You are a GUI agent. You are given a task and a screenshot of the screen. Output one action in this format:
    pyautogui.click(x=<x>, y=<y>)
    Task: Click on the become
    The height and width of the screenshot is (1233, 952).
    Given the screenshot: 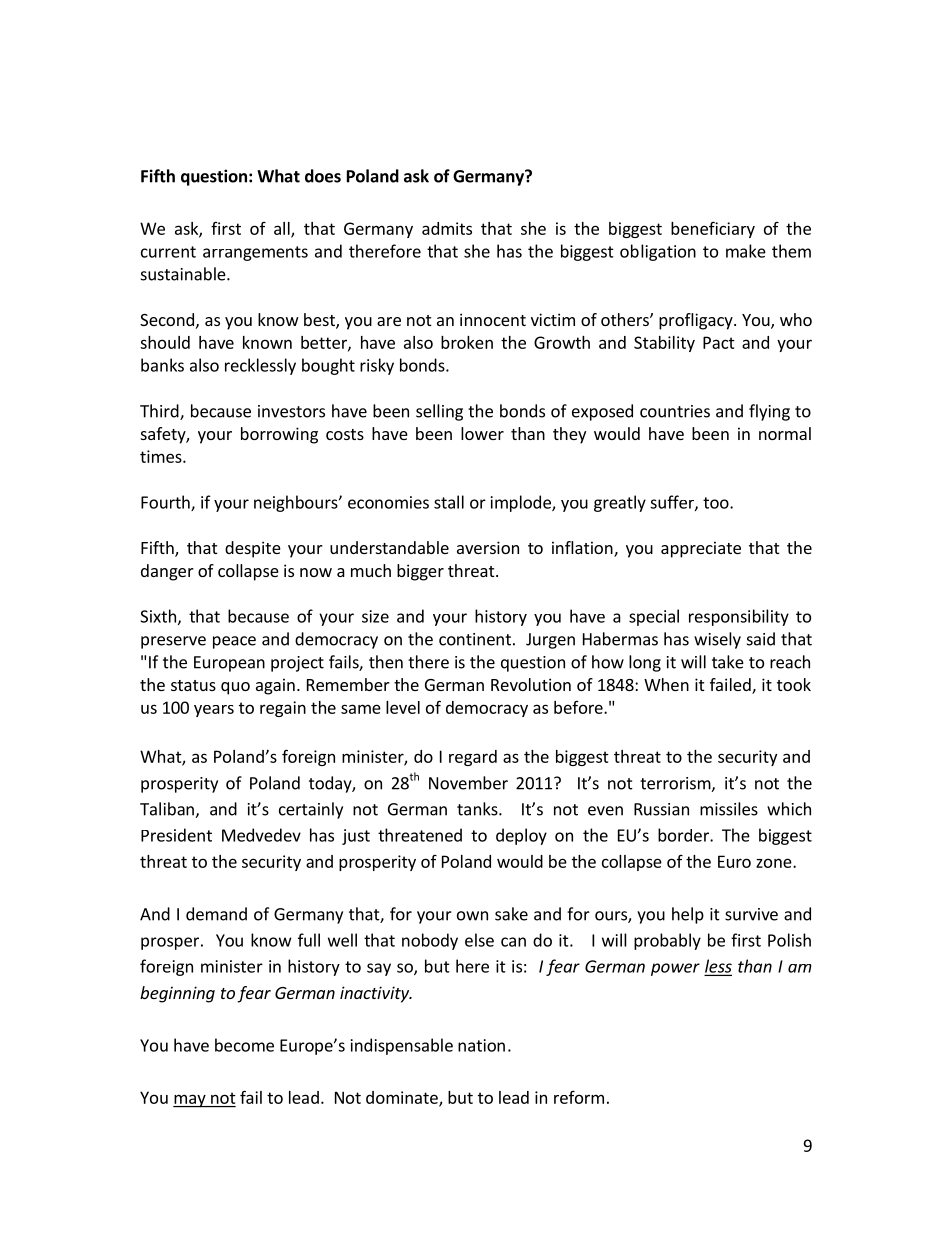 What is the action you would take?
    pyautogui.click(x=244, y=1045)
